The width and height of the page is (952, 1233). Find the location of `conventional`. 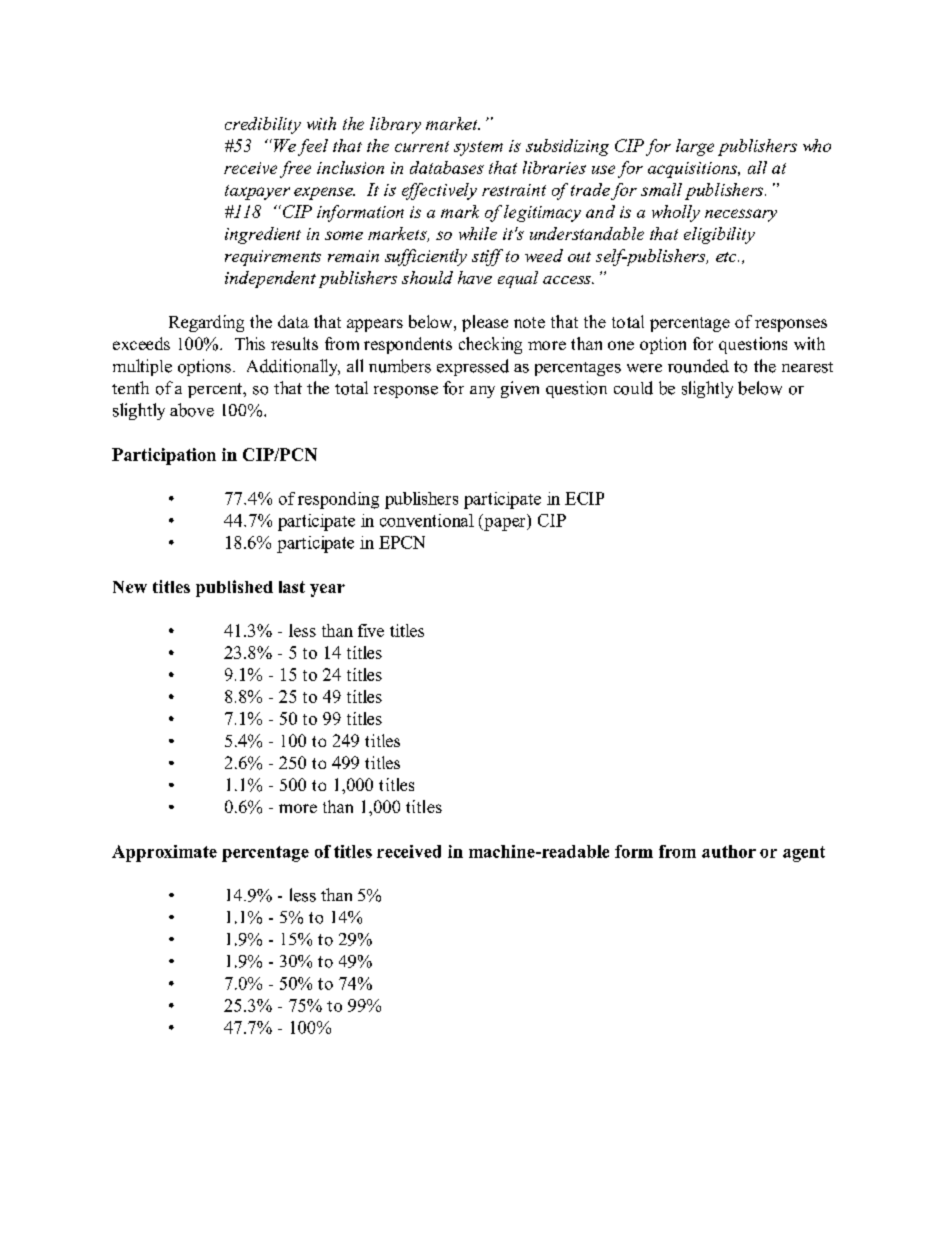

conventional is located at coordinates (427, 520).
